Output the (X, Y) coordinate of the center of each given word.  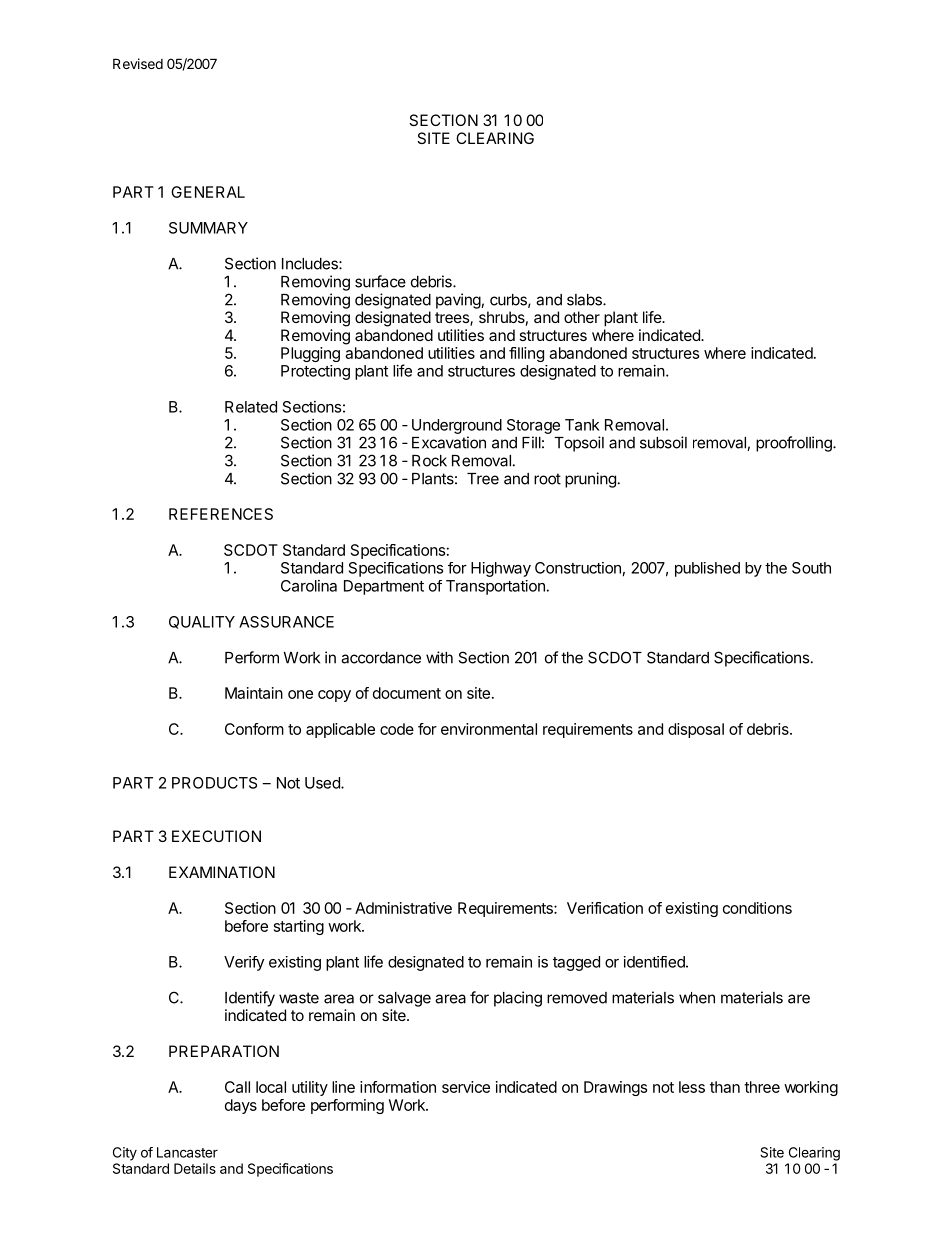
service (466, 1087)
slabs (585, 300)
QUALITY (202, 622)
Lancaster (187, 1152)
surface (380, 281)
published (707, 569)
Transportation (495, 587)
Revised (138, 63)
